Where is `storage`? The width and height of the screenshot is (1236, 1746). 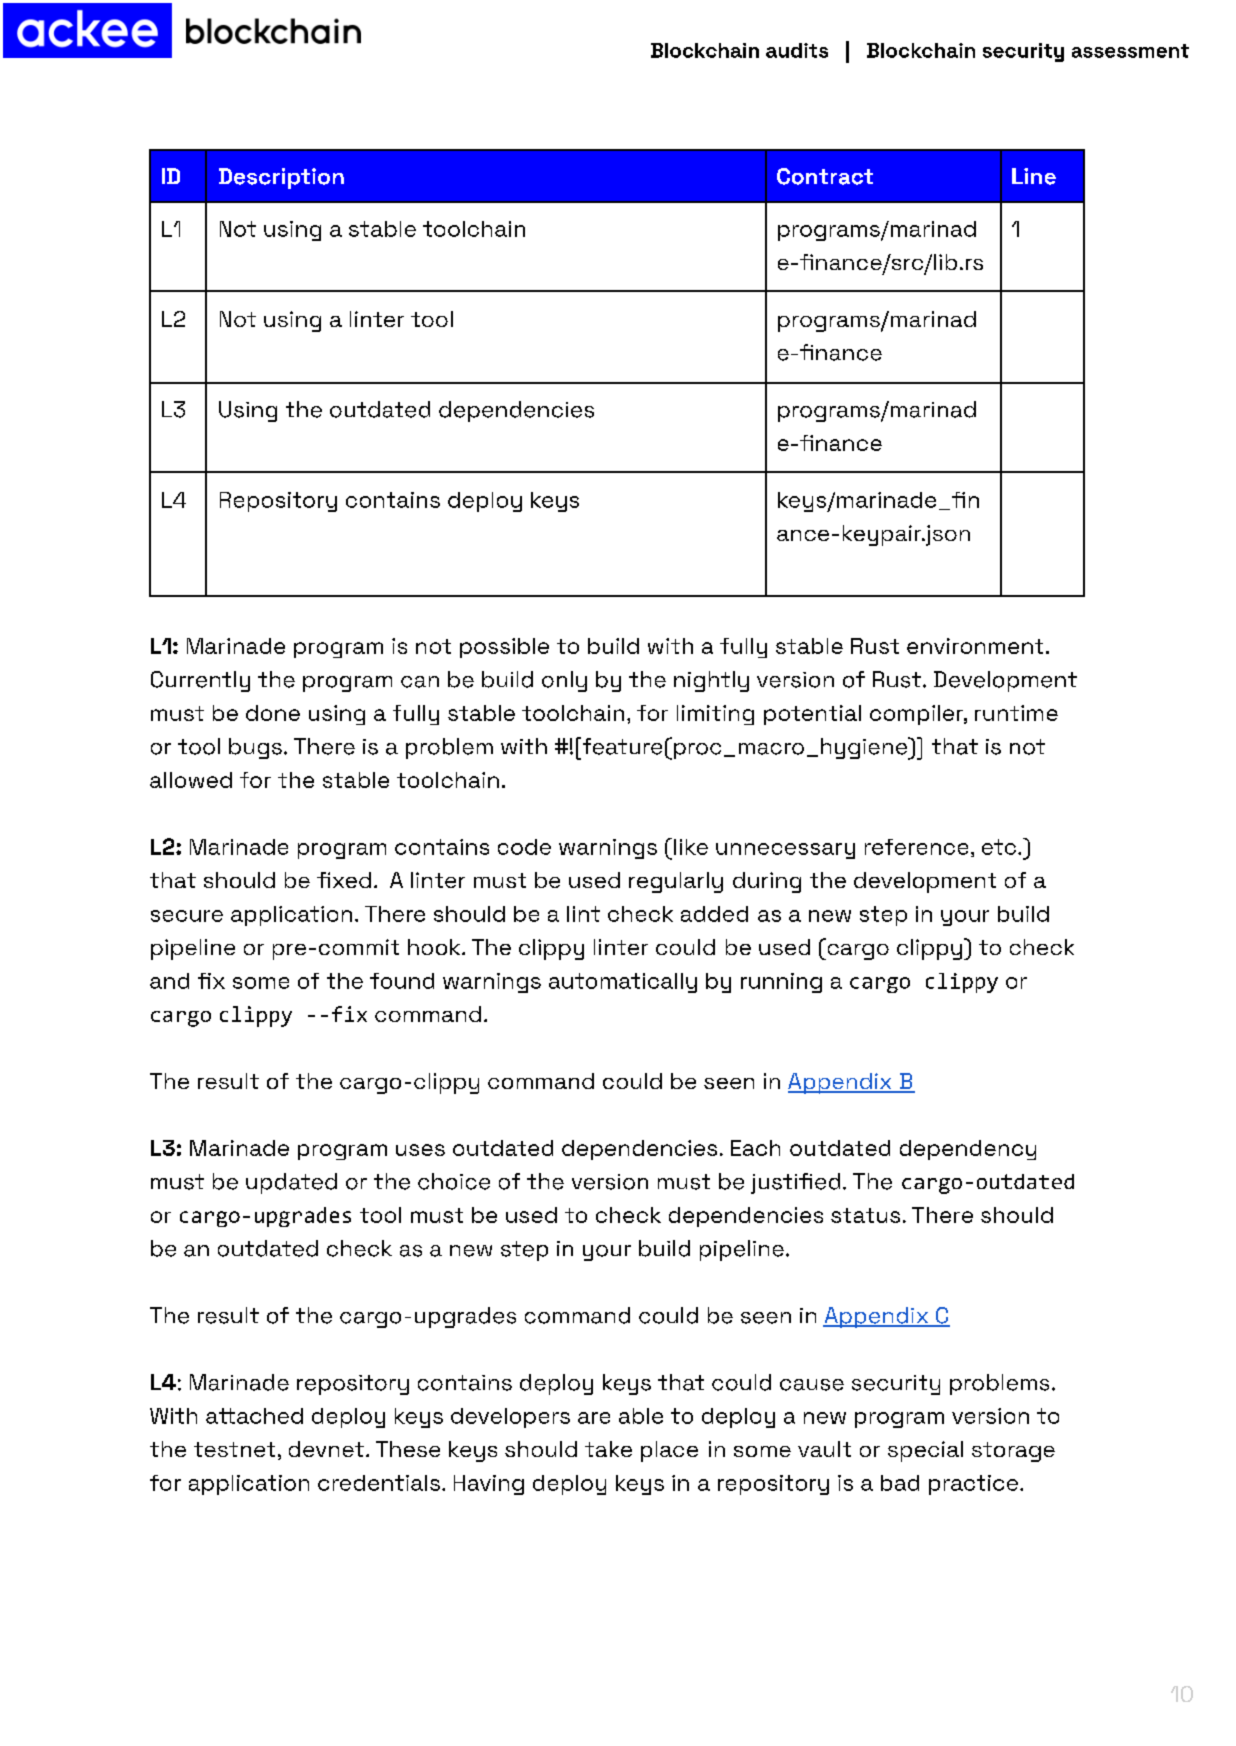 storage is located at coordinates (1013, 1452).
